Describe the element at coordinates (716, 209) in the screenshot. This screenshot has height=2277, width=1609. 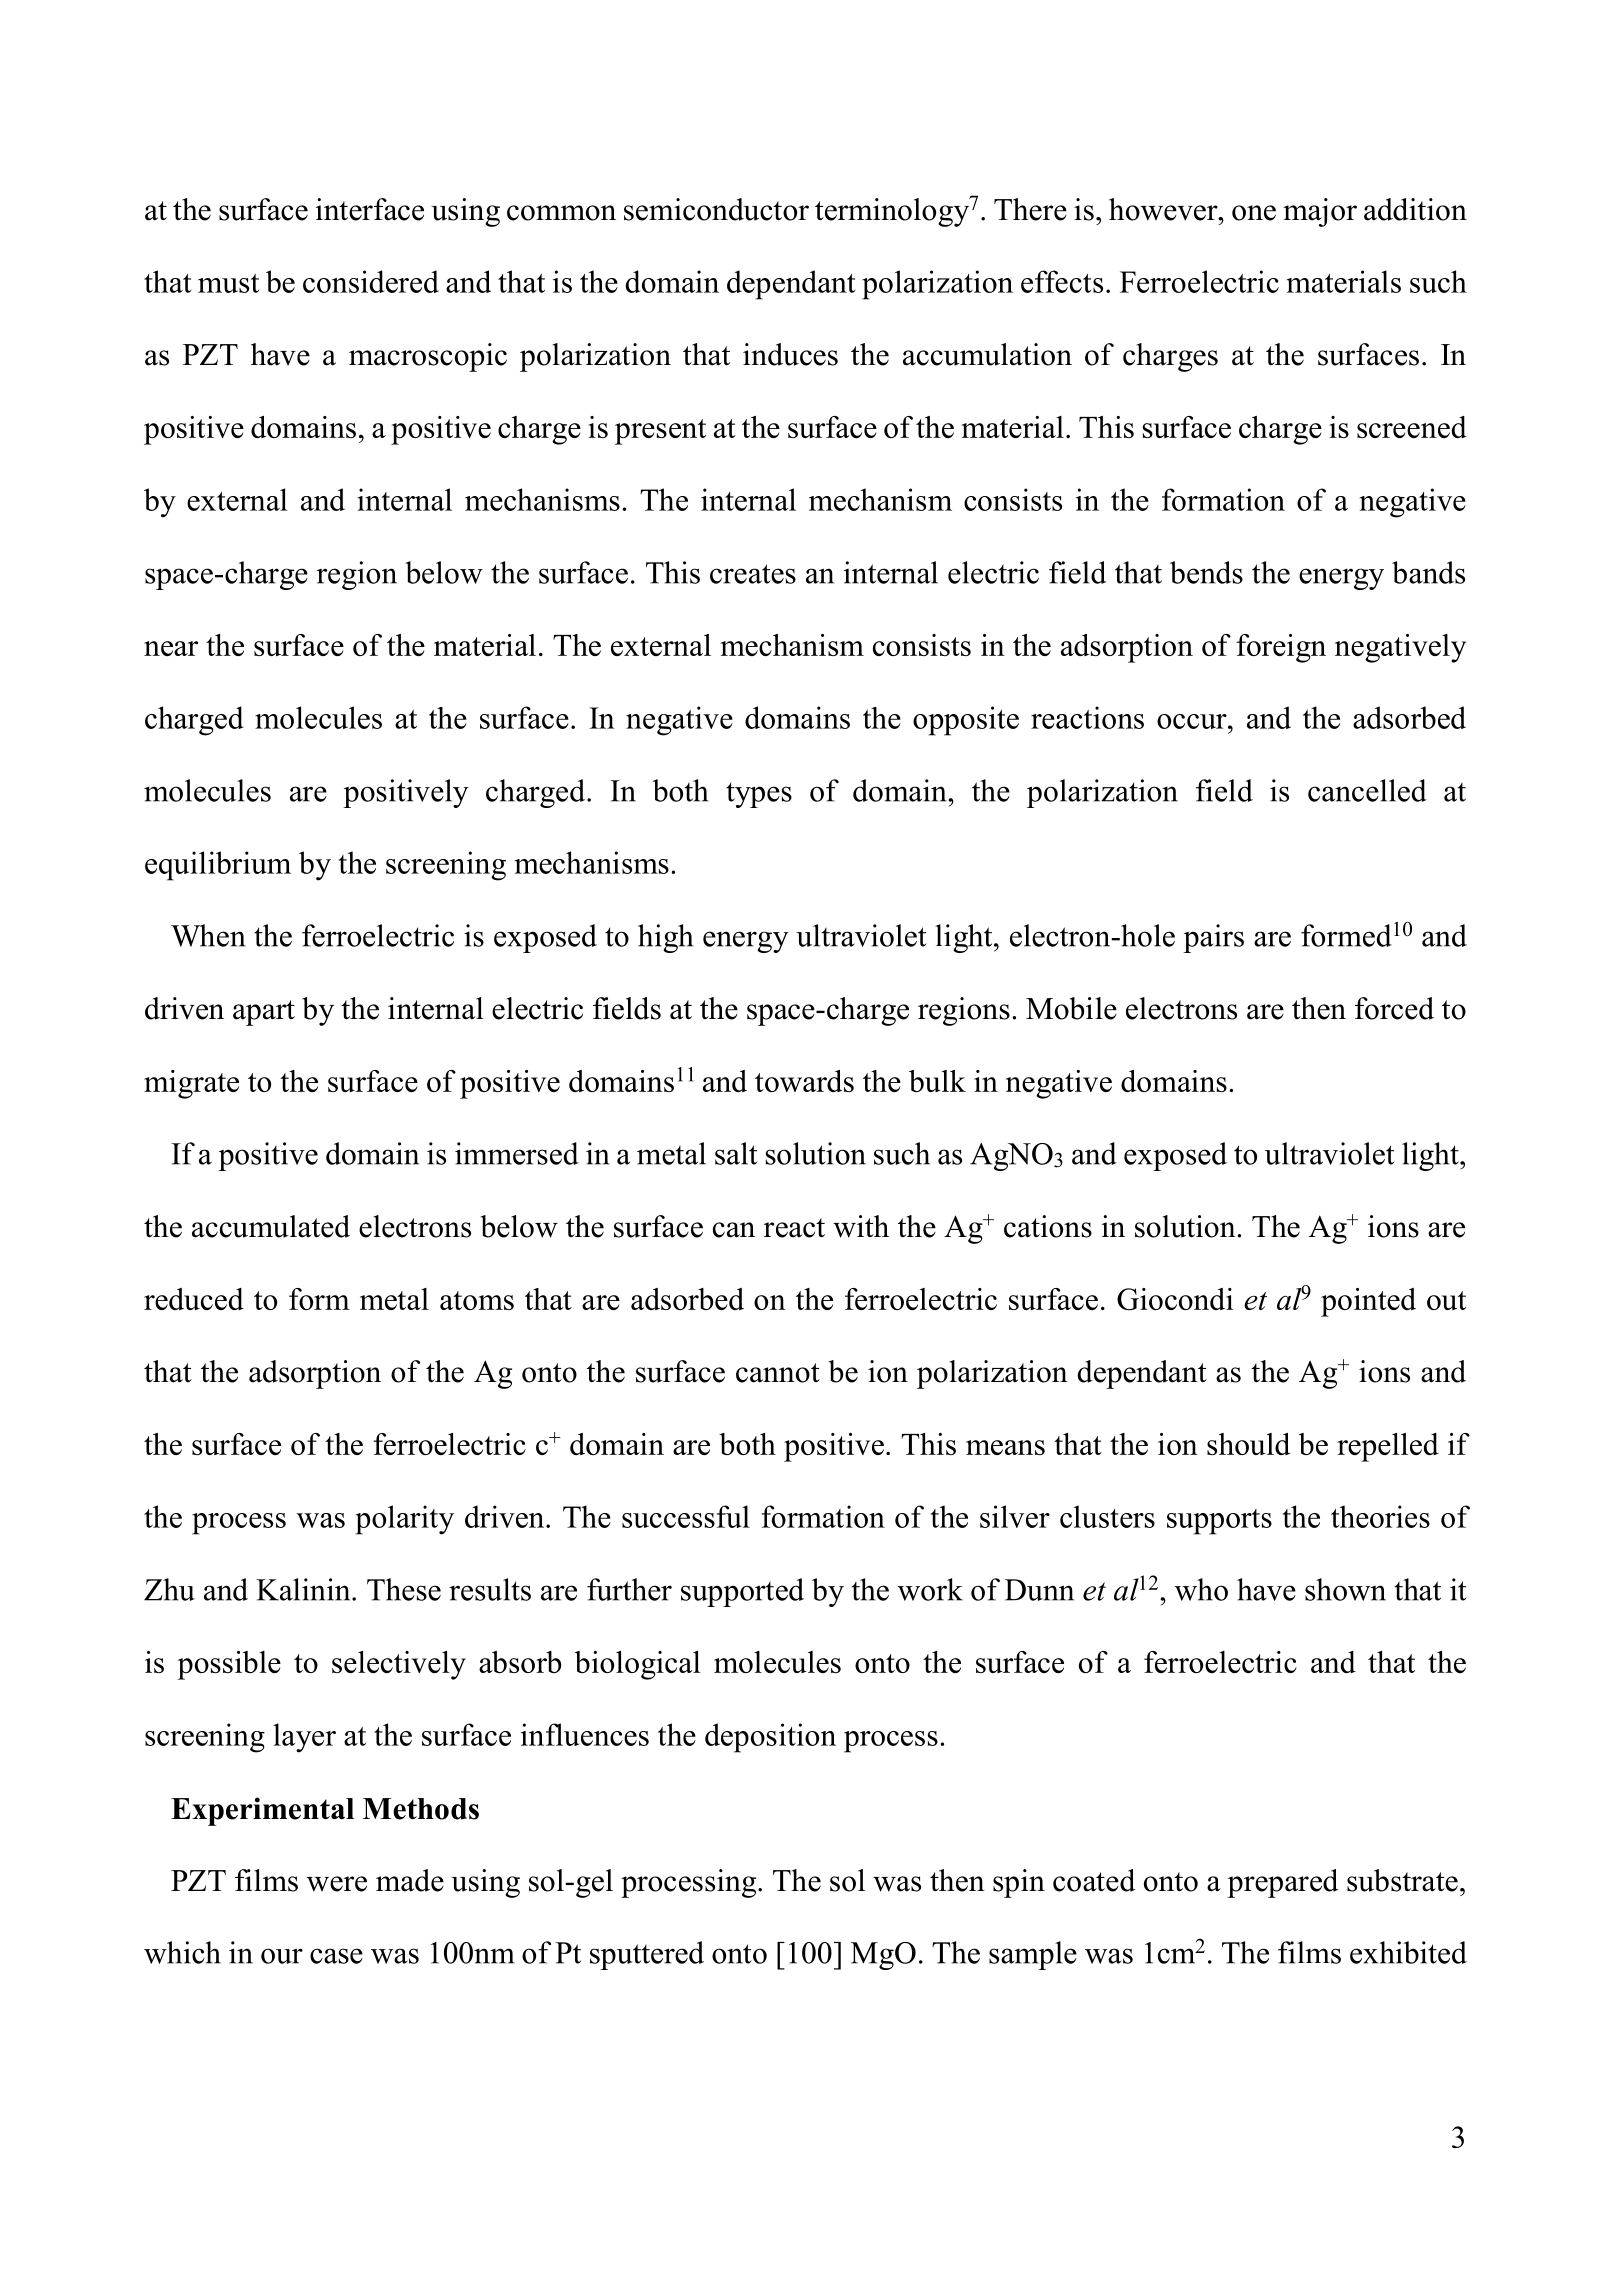
I see `semiconductor` at that location.
